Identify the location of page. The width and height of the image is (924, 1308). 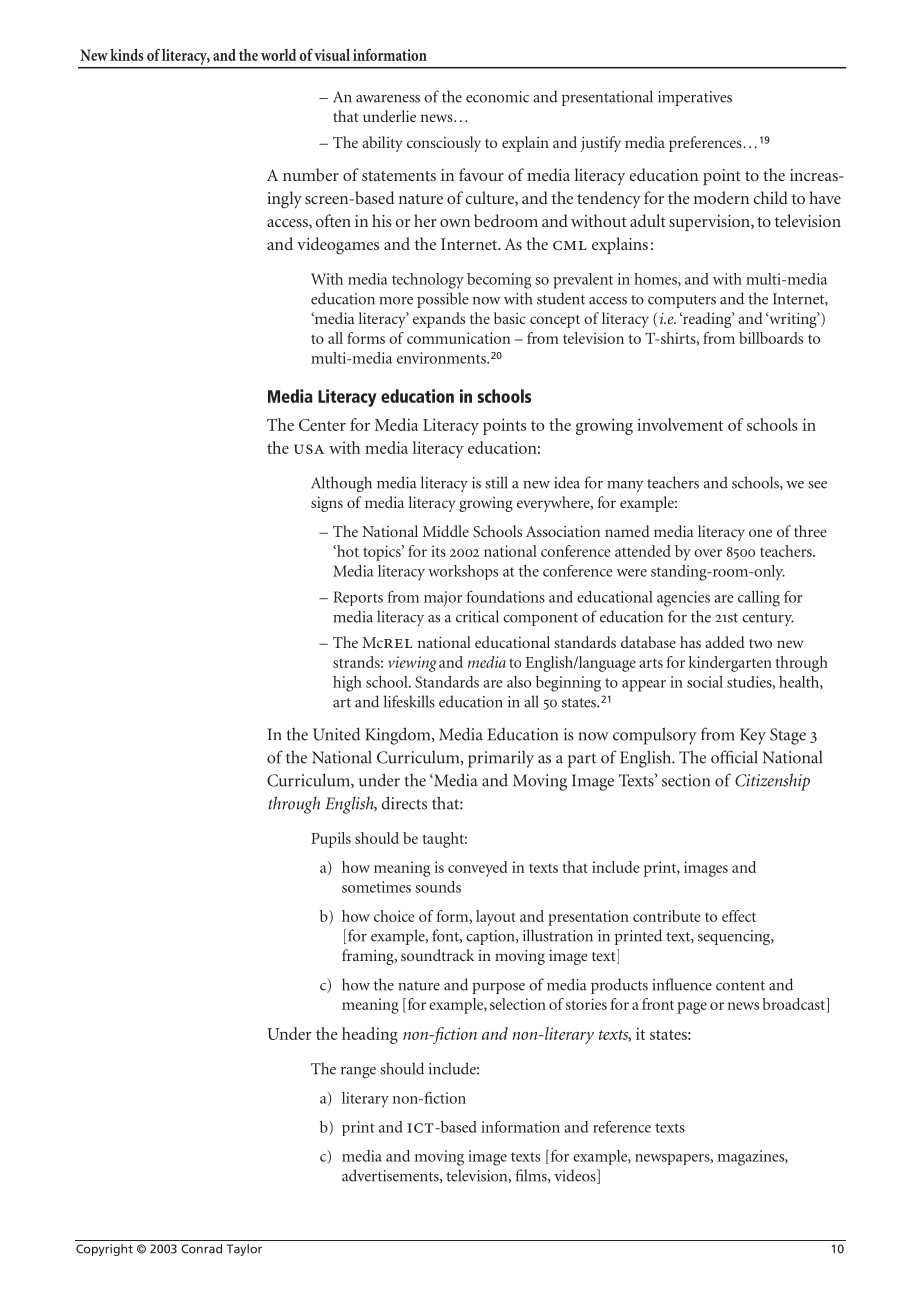
(692, 1008).
